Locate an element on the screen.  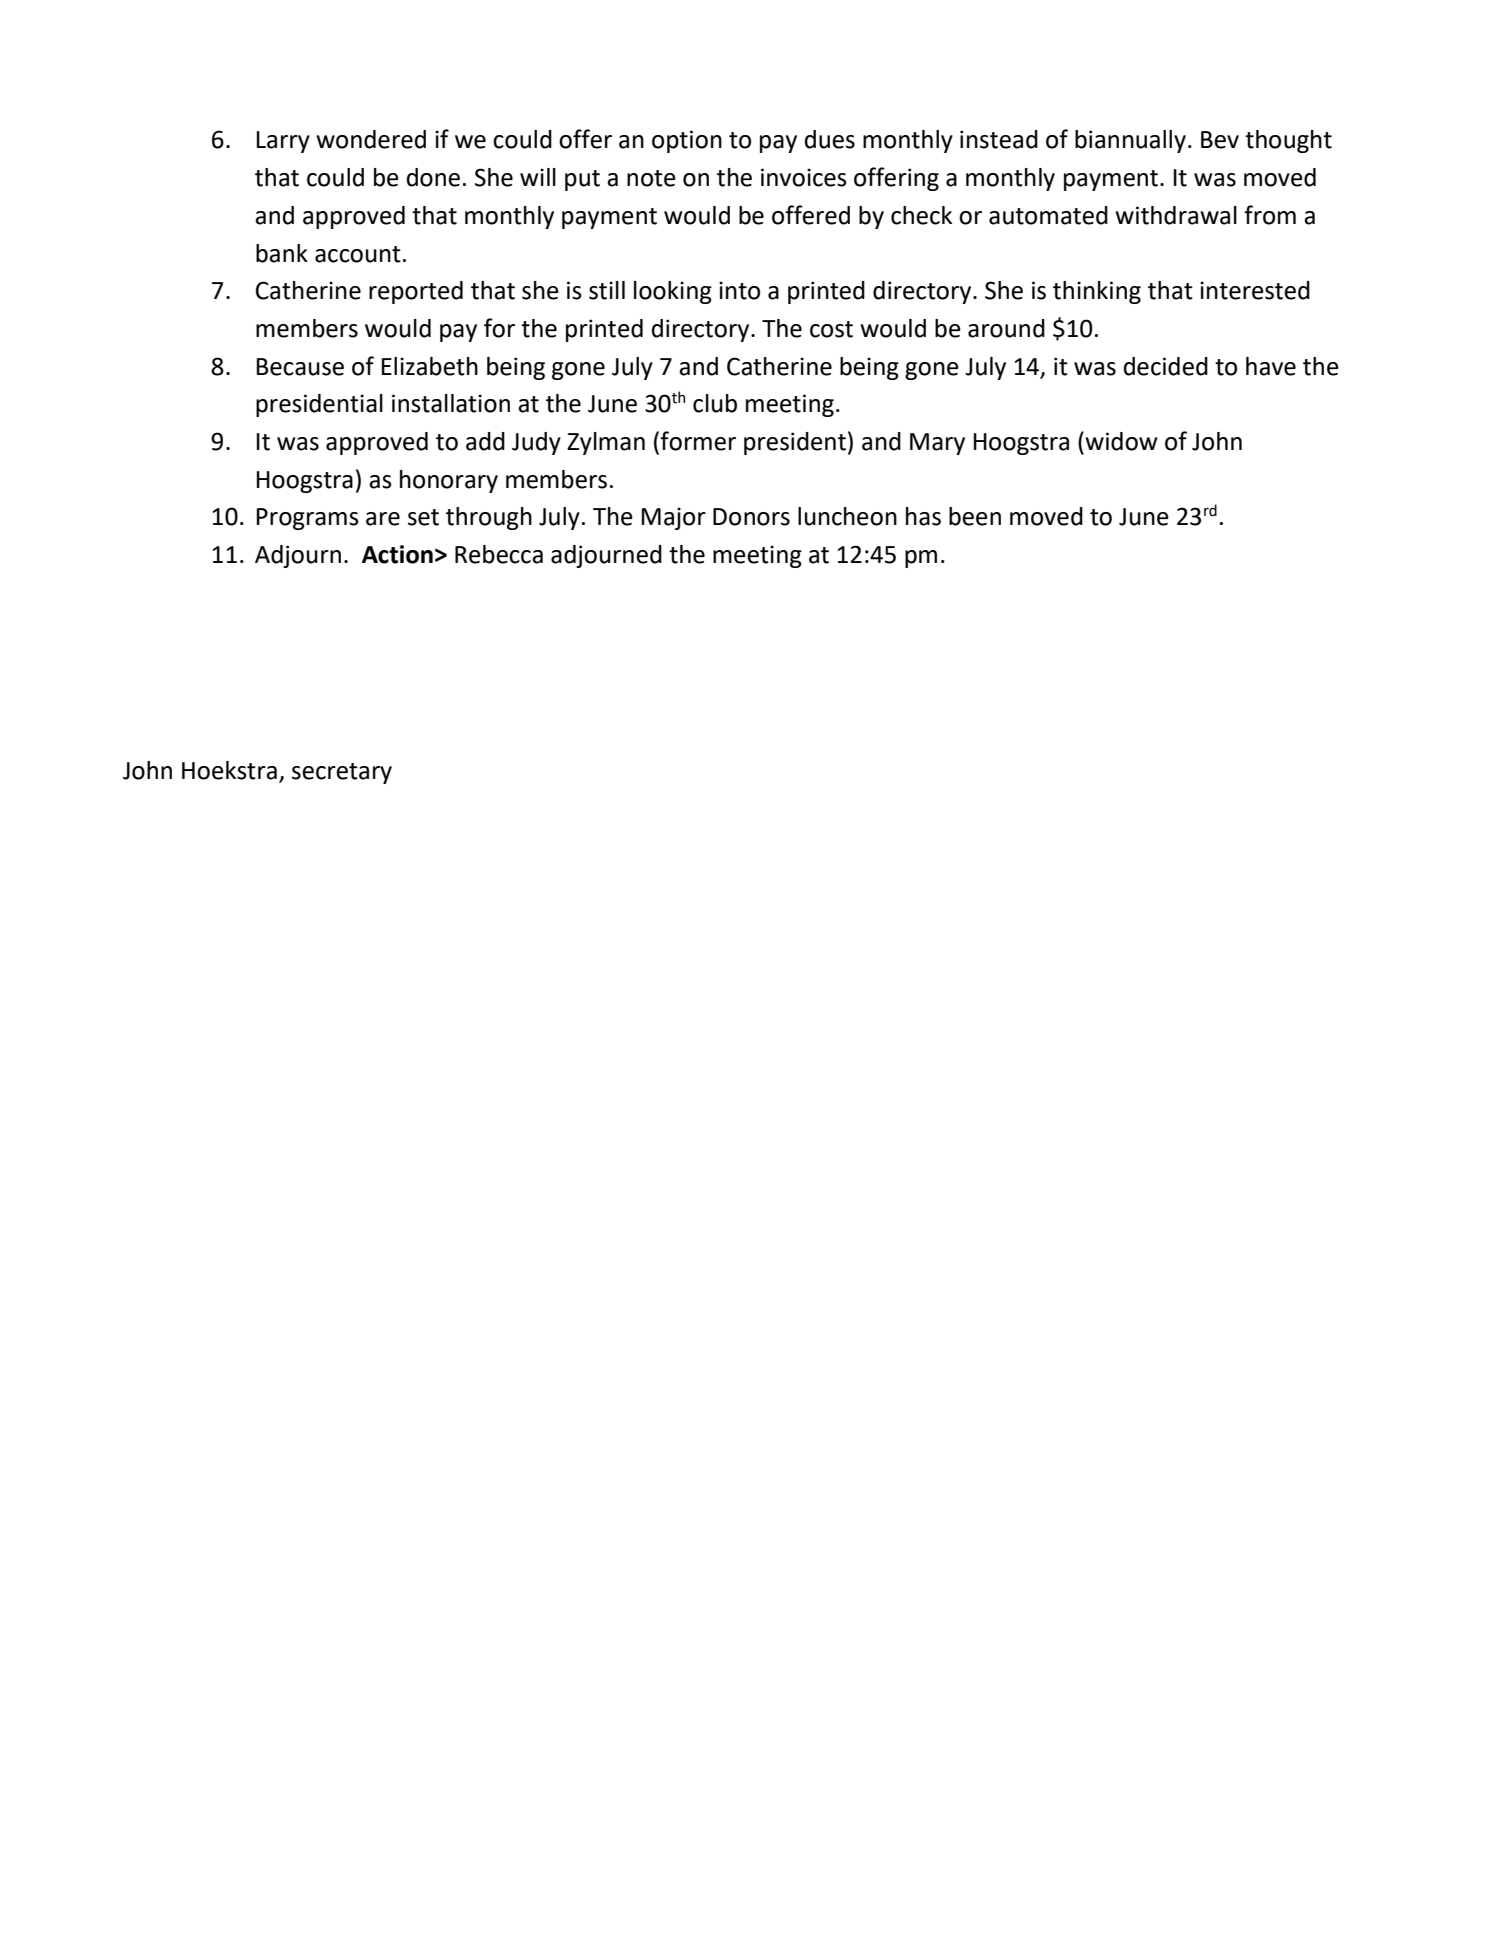
done is located at coordinates (433, 177).
